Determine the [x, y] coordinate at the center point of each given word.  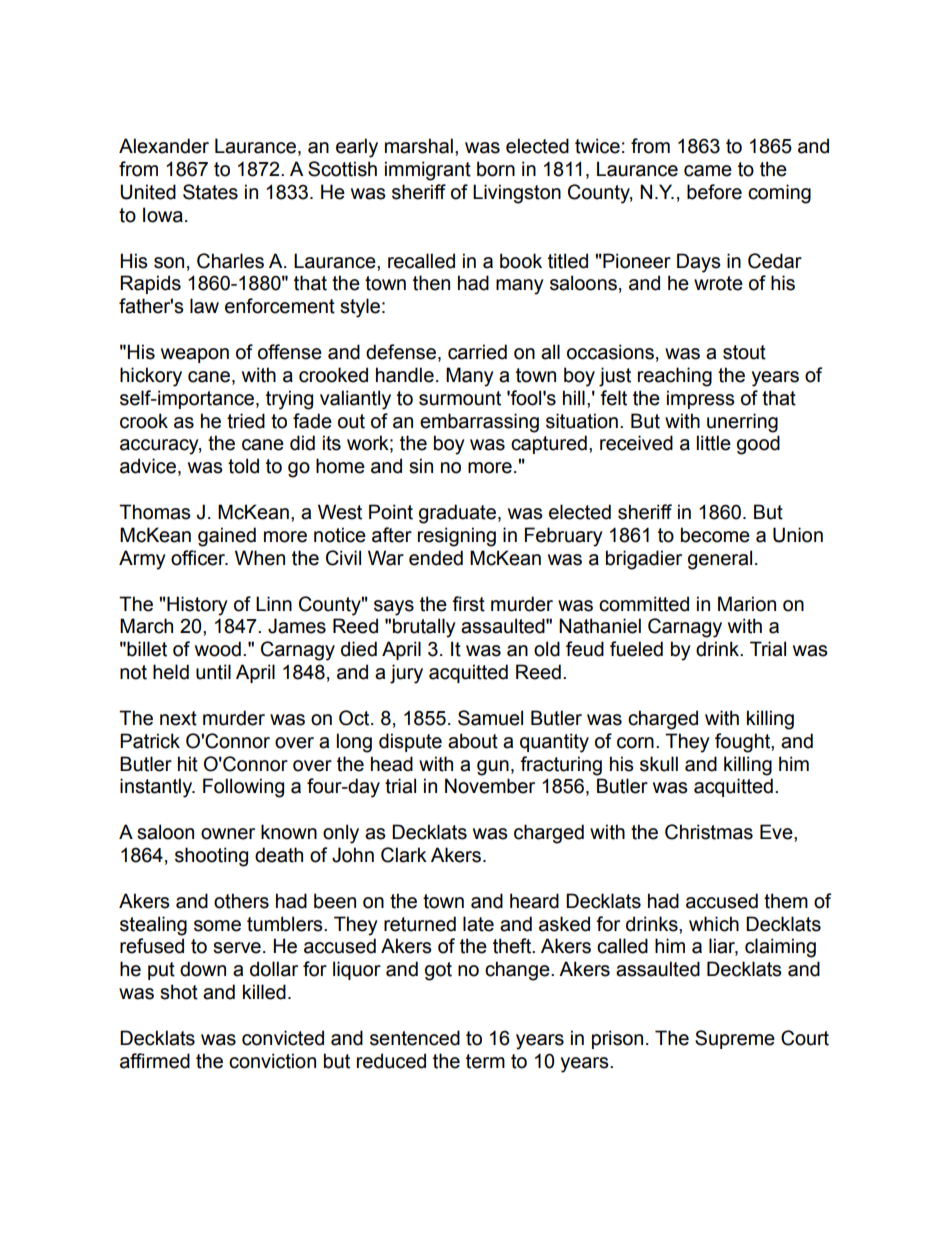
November [490, 786]
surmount [460, 398]
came [708, 171]
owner [228, 834]
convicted [283, 1038]
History [196, 606]
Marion [747, 604]
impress [701, 399]
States [210, 192]
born [496, 169]
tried [246, 421]
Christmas [709, 832]
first [468, 604]
